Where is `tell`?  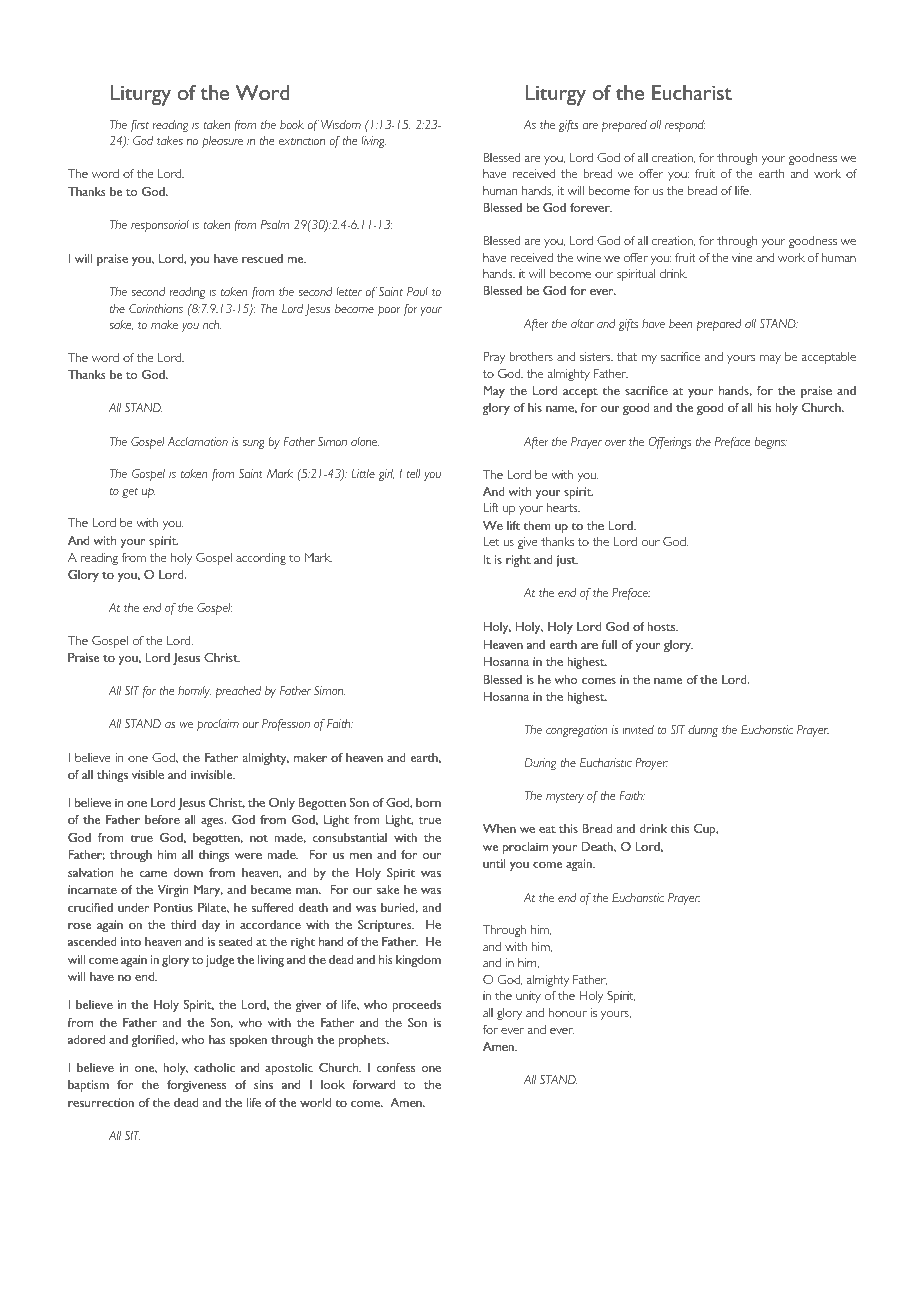 tell is located at coordinates (413, 473).
